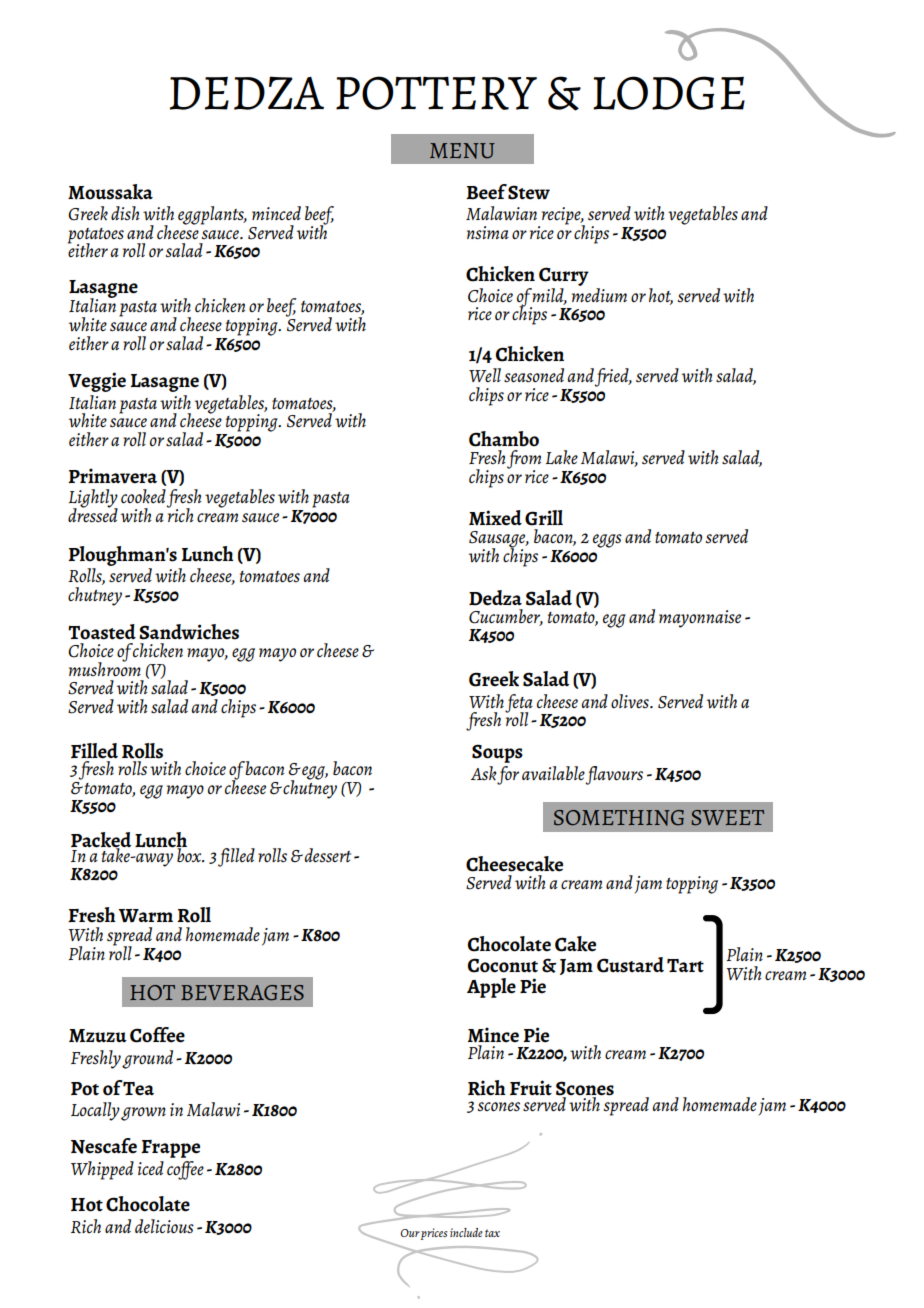  What do you see at coordinates (562, 457) in the page?
I see `Lake` at bounding box center [562, 457].
